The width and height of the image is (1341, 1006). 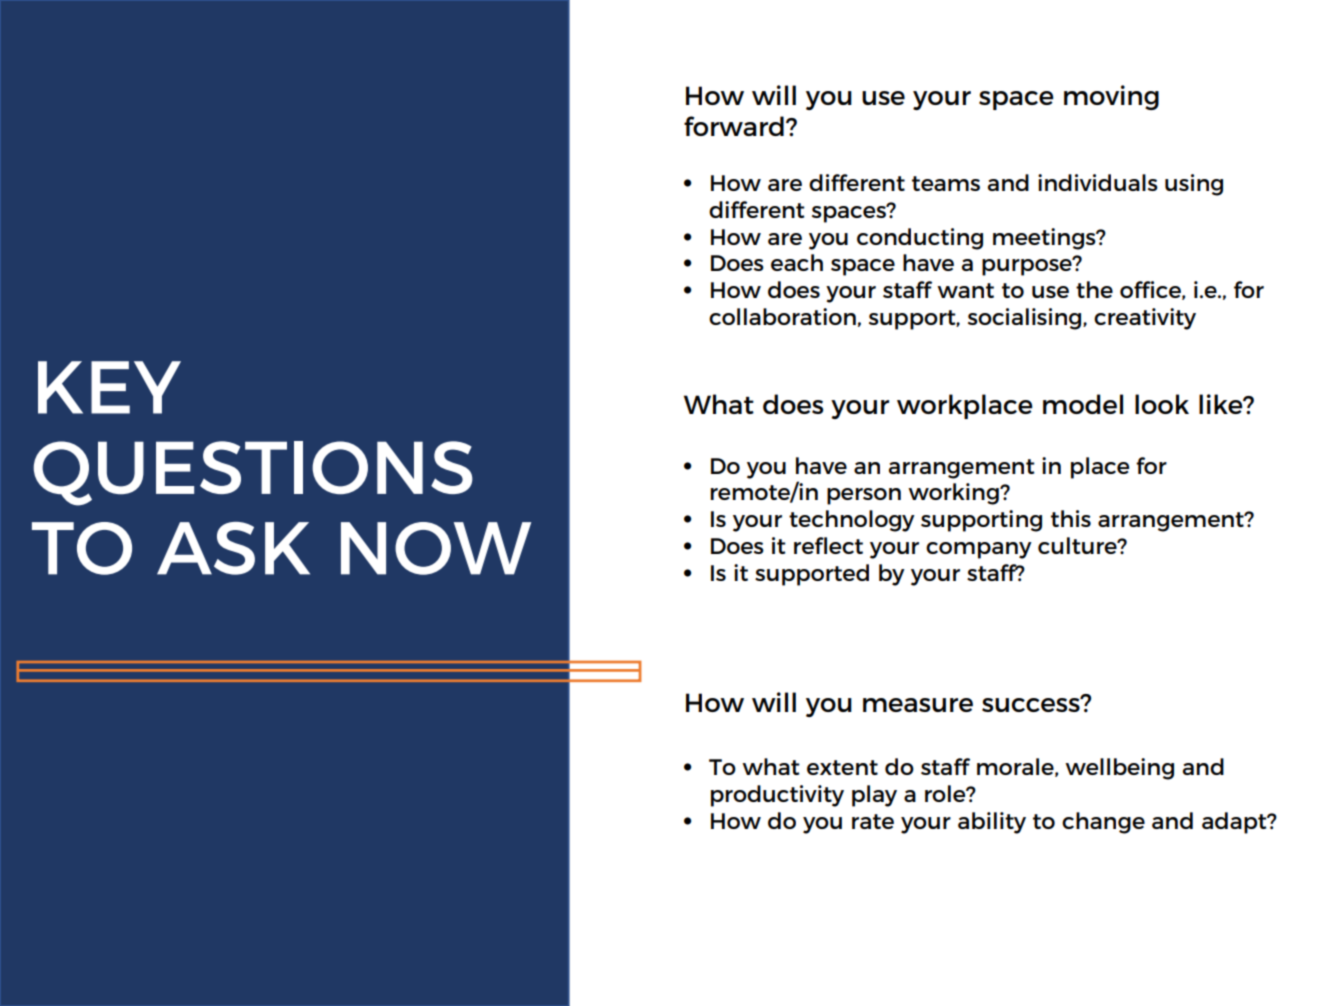 I want to click on collaboration, so click(x=782, y=316).
